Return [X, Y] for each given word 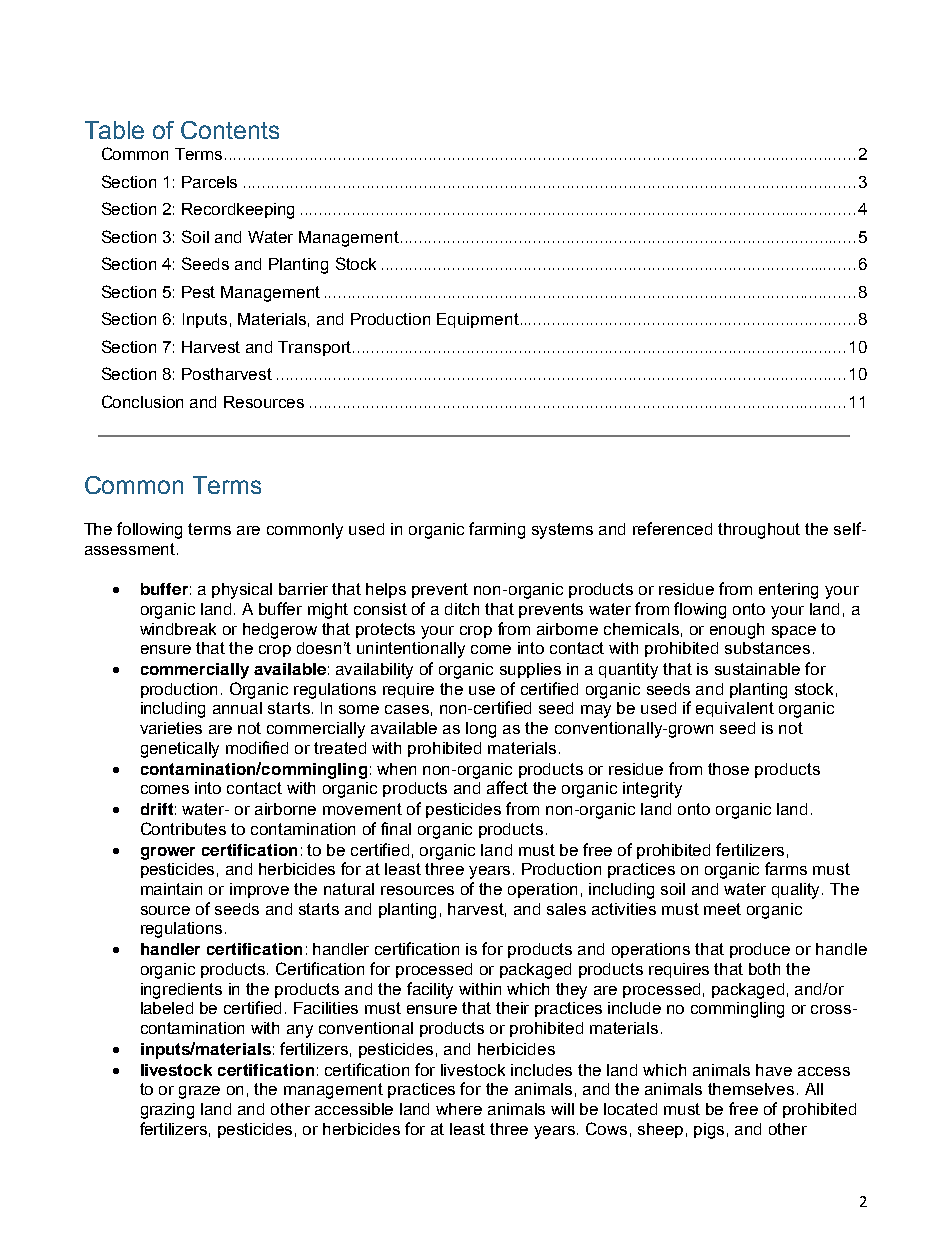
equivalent [735, 709]
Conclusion [142, 401]
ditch [462, 609]
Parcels [209, 182]
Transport [316, 348]
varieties [171, 728]
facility [430, 990]
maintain [171, 889]
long [481, 730]
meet [722, 909]
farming [497, 530]
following [149, 530]
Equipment [478, 320]
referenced [672, 528]
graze [199, 1092]
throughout [759, 531]
